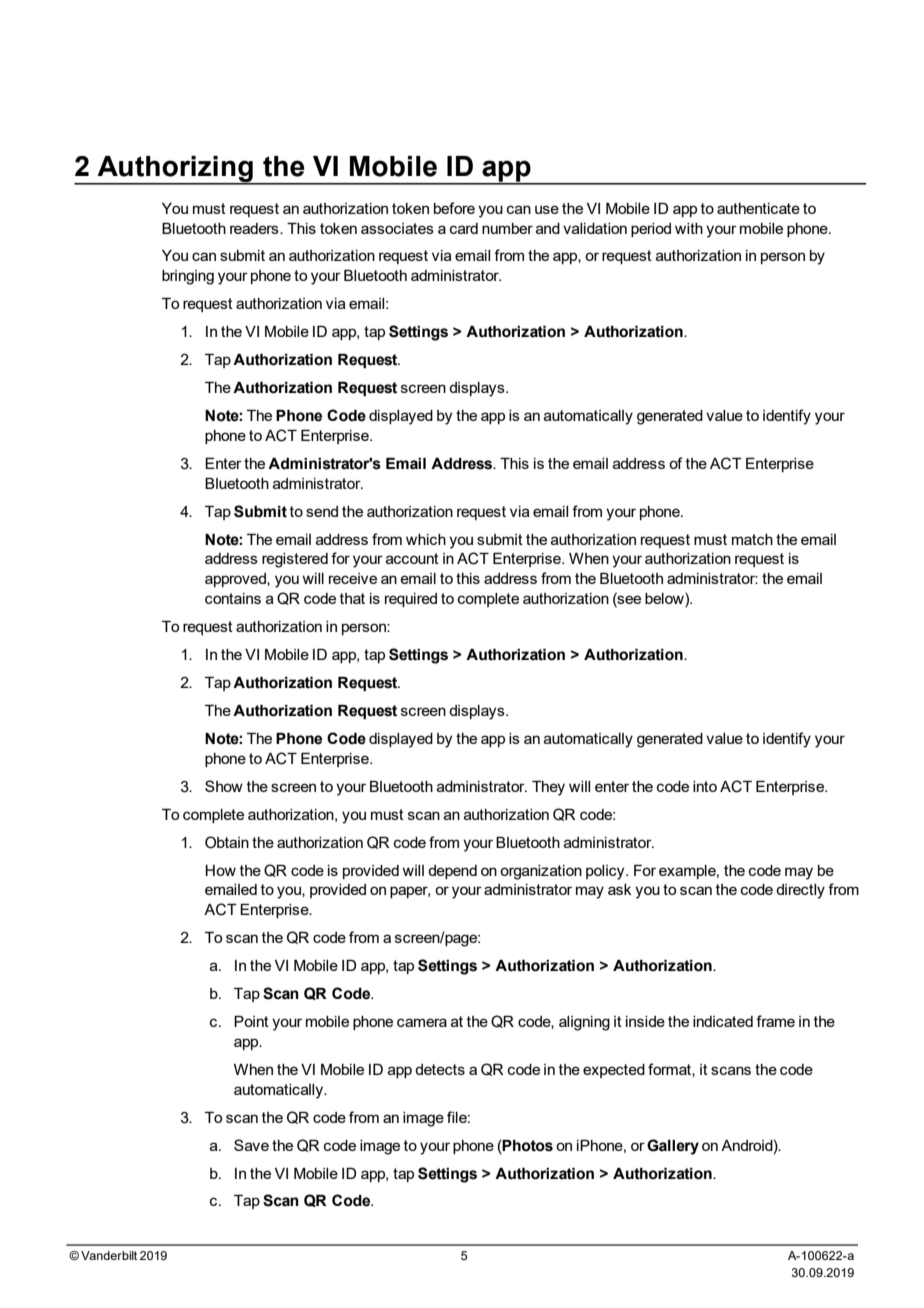 Image resolution: width=924 pixels, height=1308 pixels. What do you see at coordinates (175, 170) in the page?
I see `Authorizing` at bounding box center [175, 170].
